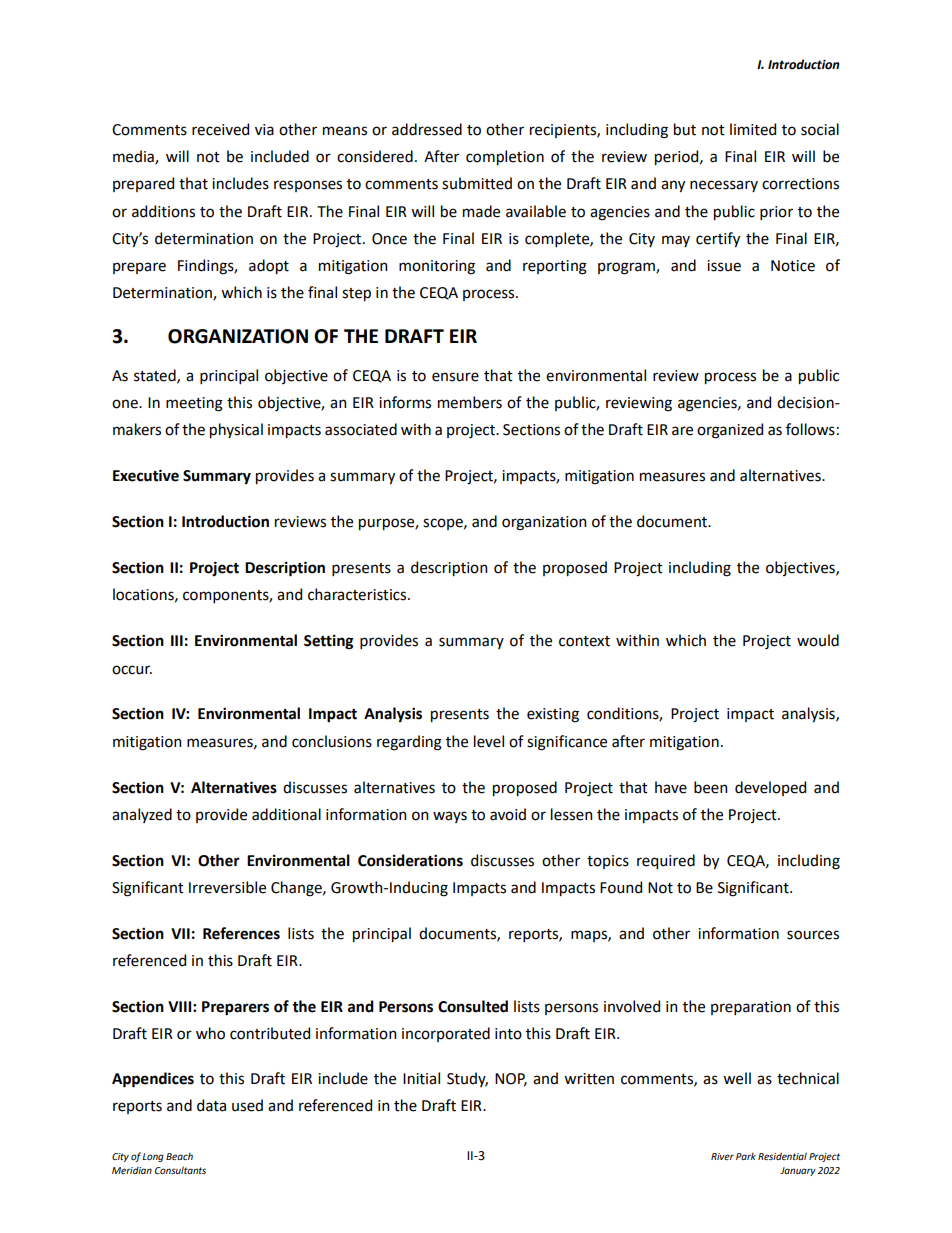 The image size is (952, 1233). Describe the element at coordinates (505, 157) in the document. I see `completion` at that location.
